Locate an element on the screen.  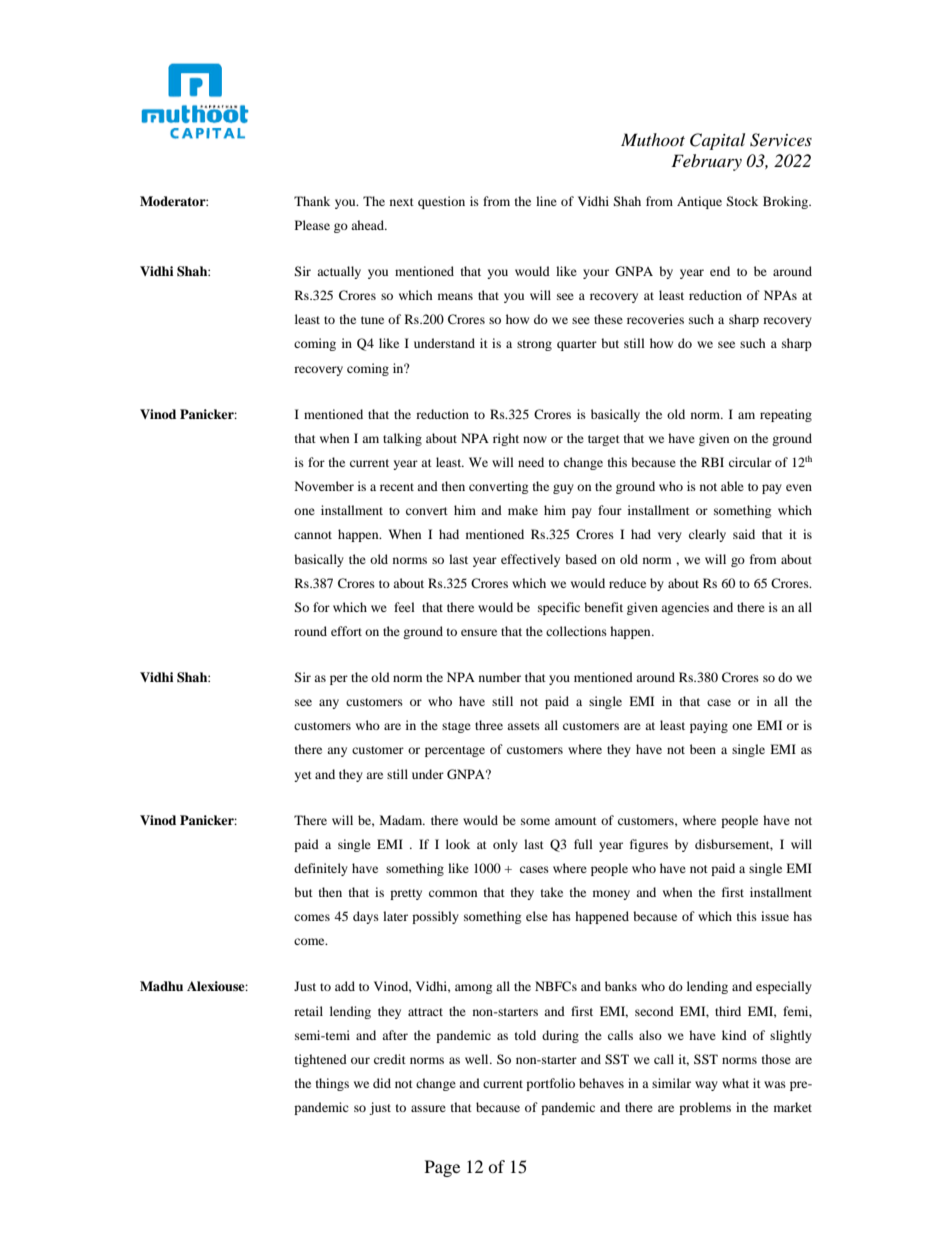
November is located at coordinates (324, 486).
